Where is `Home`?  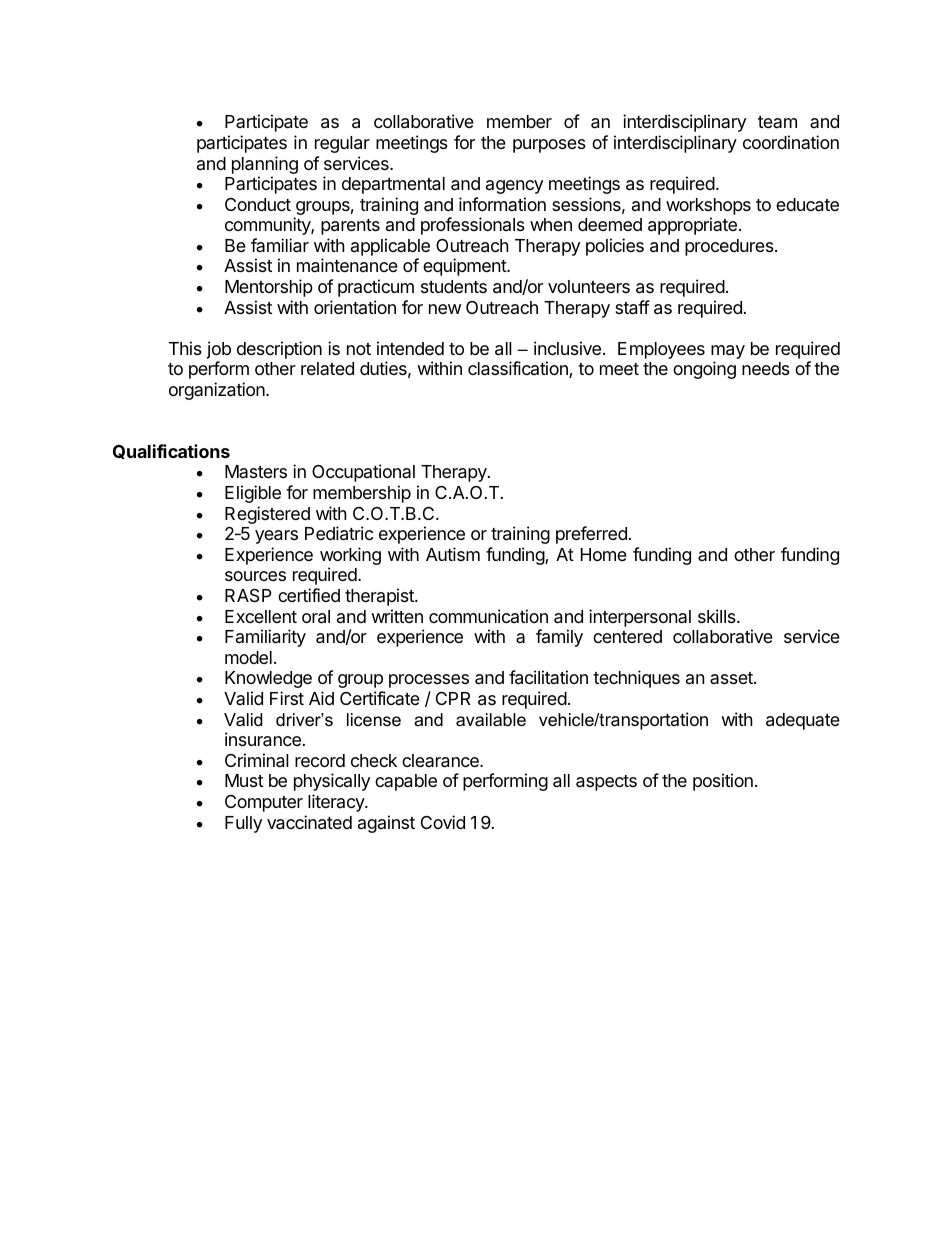 Home is located at coordinates (604, 554).
